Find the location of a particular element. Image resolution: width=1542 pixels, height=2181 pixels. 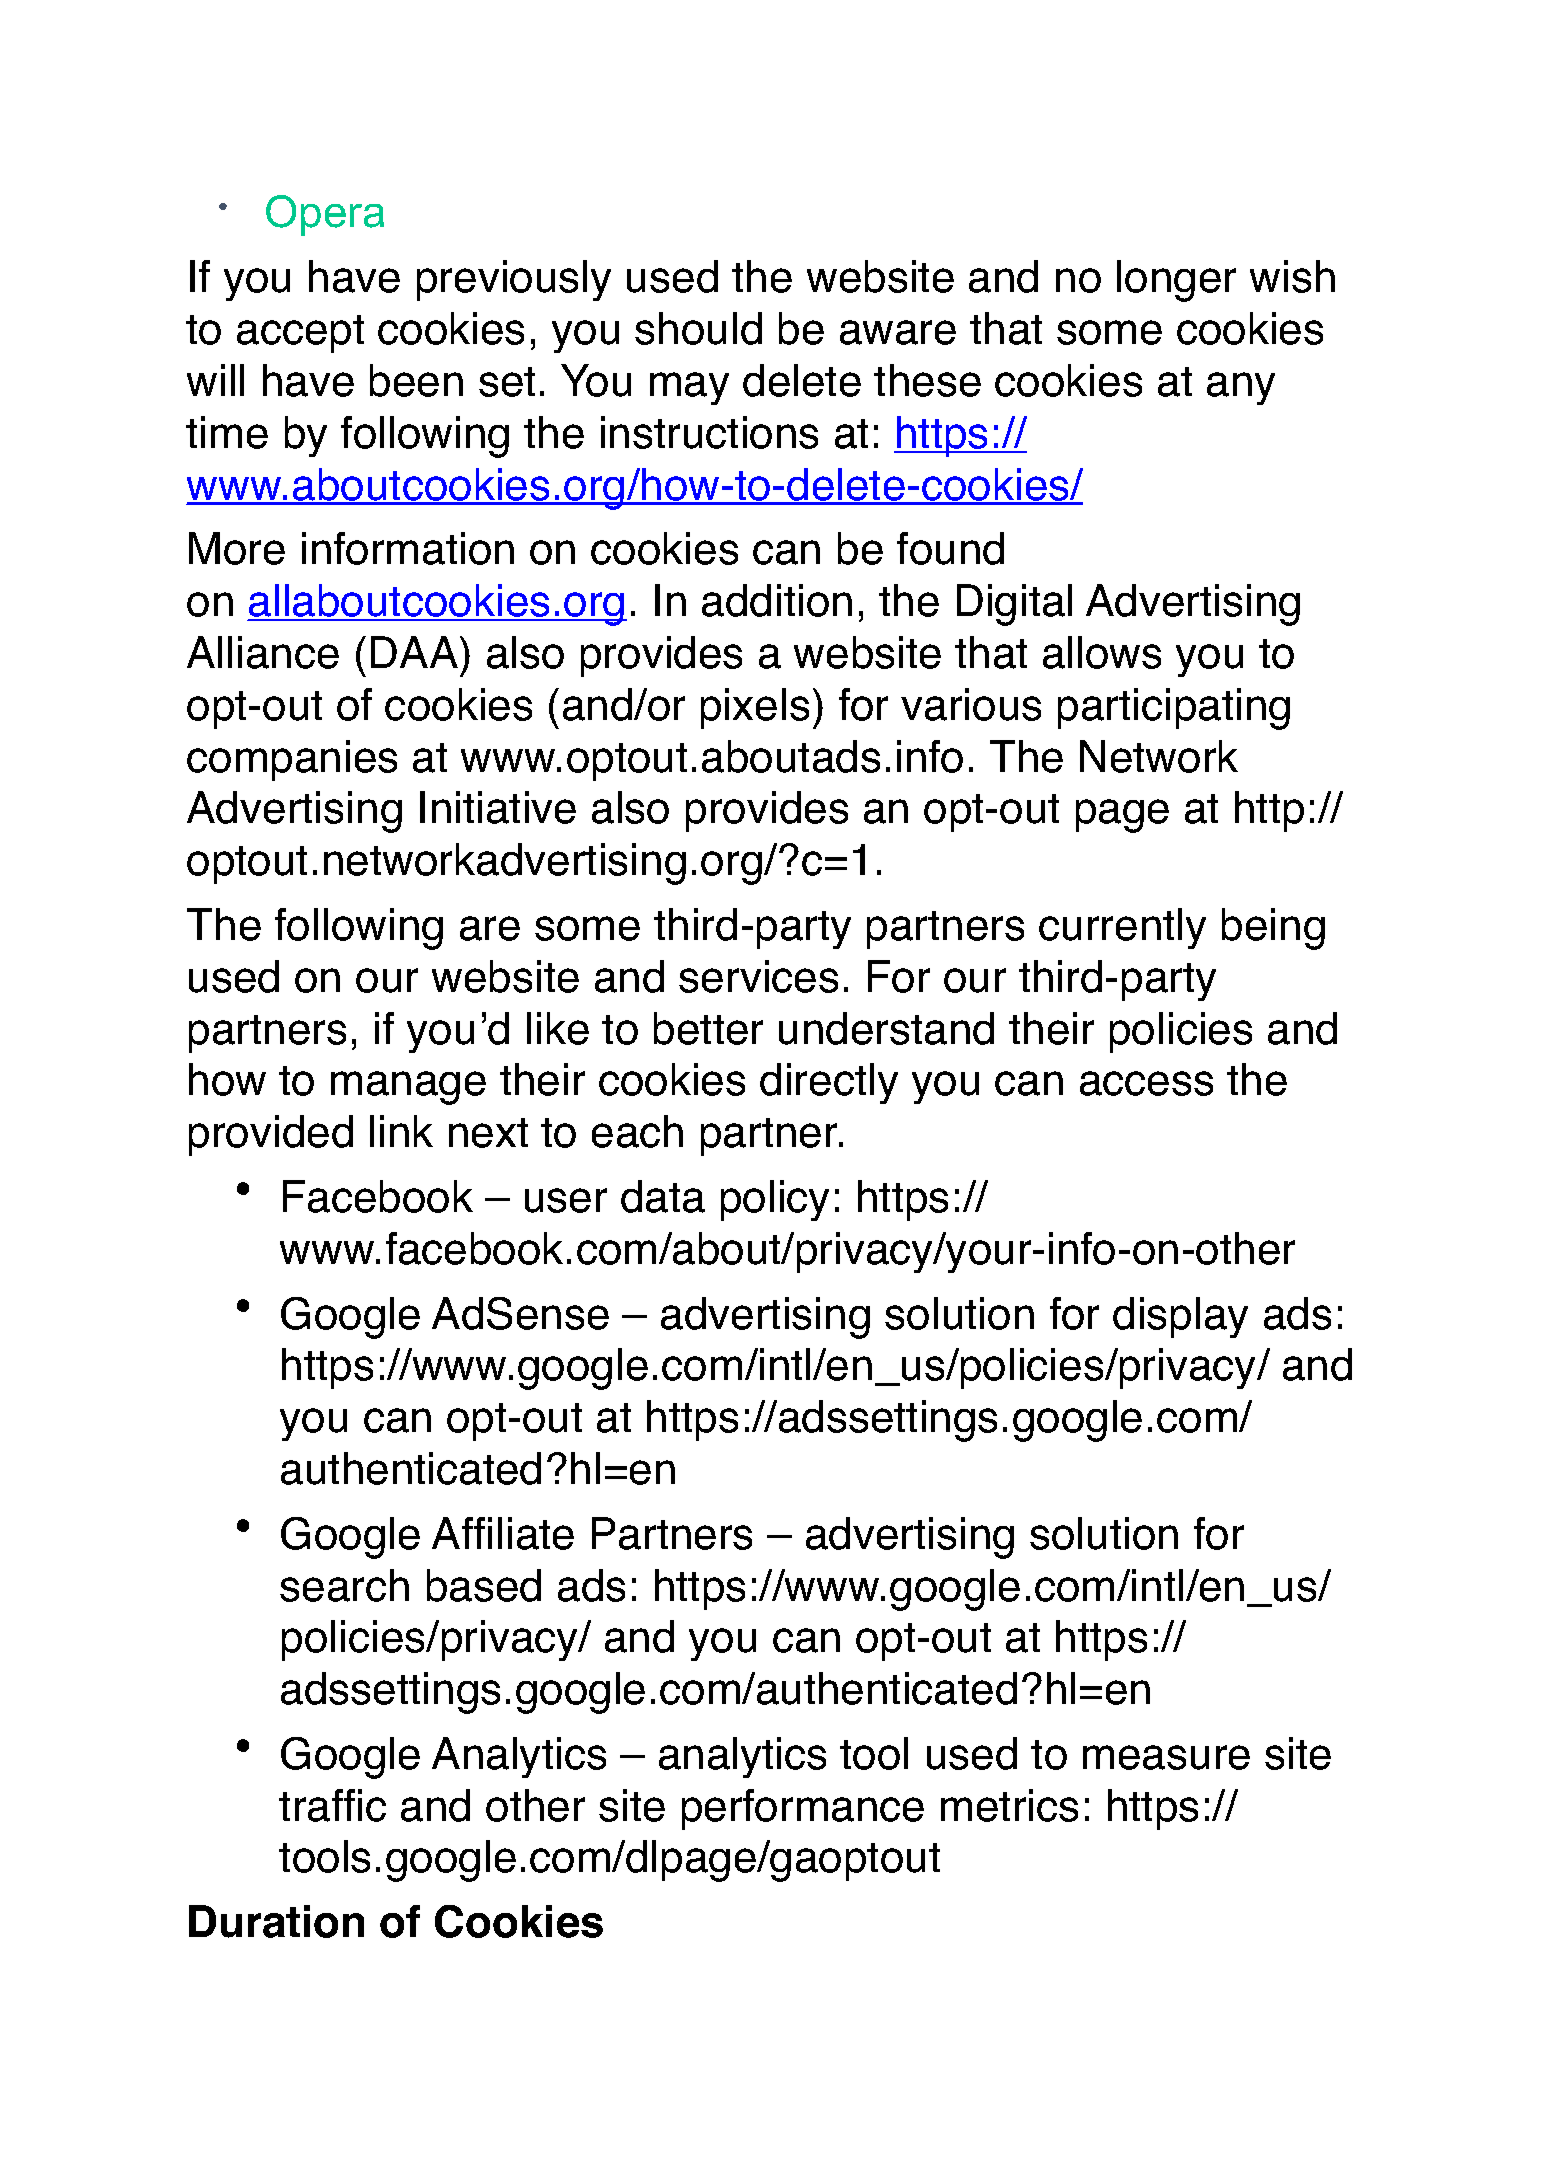

longer is located at coordinates (1176, 281).
